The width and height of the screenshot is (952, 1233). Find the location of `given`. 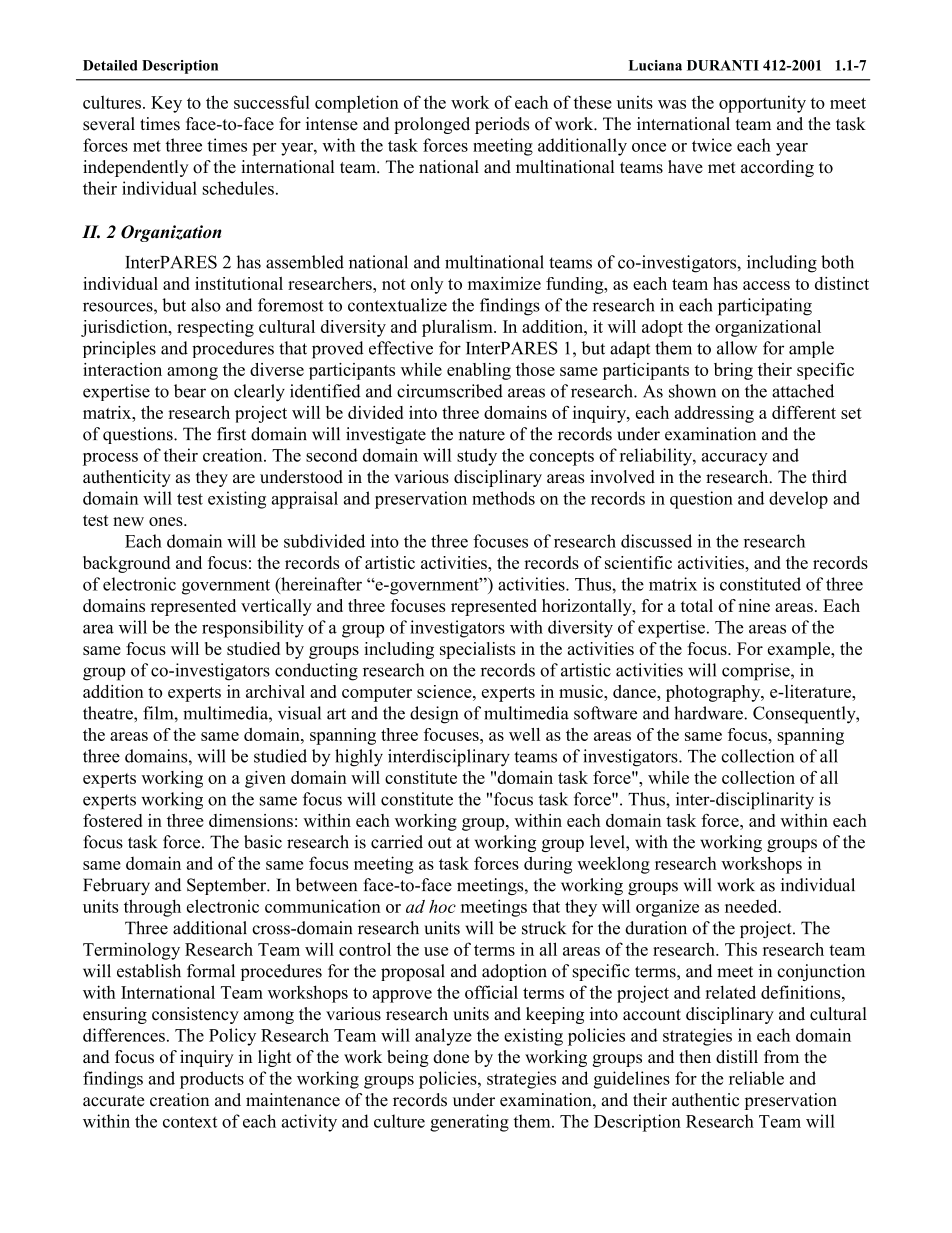

given is located at coordinates (265, 779).
